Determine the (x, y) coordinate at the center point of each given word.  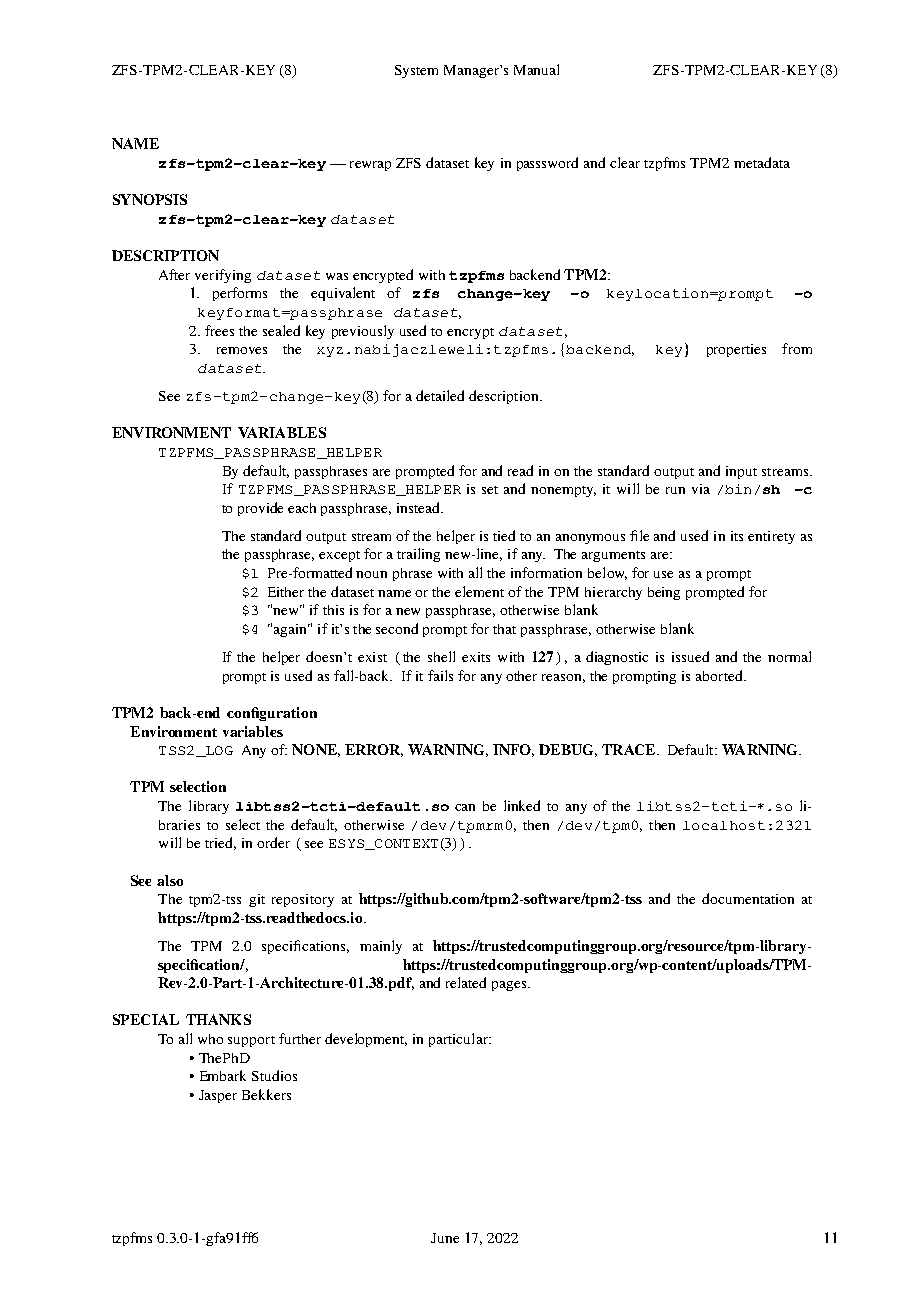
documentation (748, 898)
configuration (272, 714)
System (416, 71)
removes (242, 350)
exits (476, 657)
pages (510, 986)
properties (736, 350)
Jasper (218, 1096)
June (445, 1238)
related (466, 982)
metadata (762, 162)
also (170, 880)
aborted (720, 675)
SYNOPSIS (150, 199)
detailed (440, 395)
